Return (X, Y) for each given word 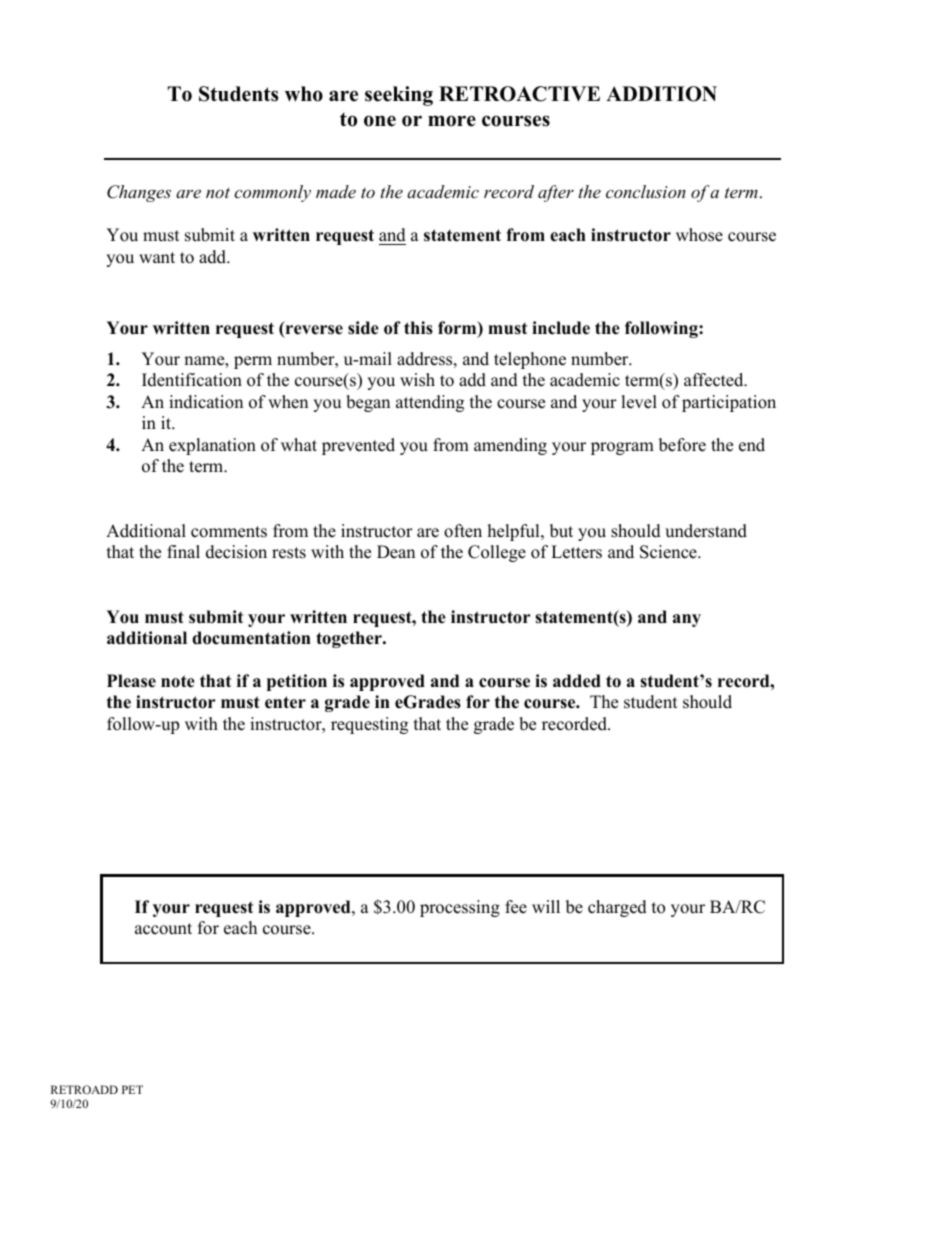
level (639, 402)
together (350, 639)
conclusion (646, 191)
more (452, 121)
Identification (192, 380)
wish (417, 380)
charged (617, 908)
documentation (251, 638)
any (687, 620)
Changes (139, 193)
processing (460, 908)
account (163, 929)
